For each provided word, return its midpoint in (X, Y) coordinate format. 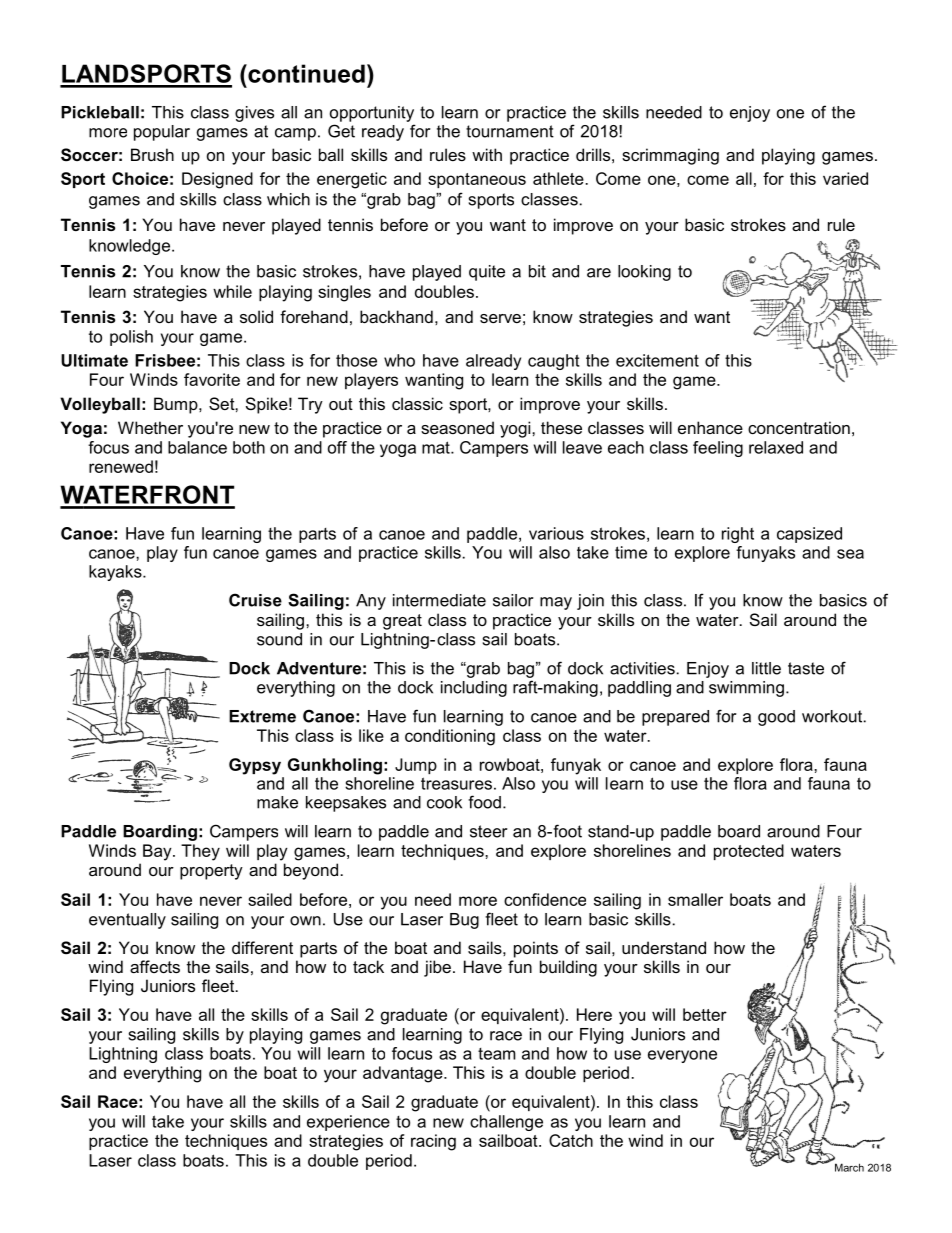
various (556, 533)
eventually (127, 921)
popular (162, 133)
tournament (510, 131)
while (232, 291)
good (776, 718)
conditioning (450, 737)
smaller (695, 899)
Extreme (262, 716)
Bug (464, 921)
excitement (657, 360)
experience (348, 1123)
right (738, 535)
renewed (121, 466)
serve (500, 318)
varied (845, 178)
